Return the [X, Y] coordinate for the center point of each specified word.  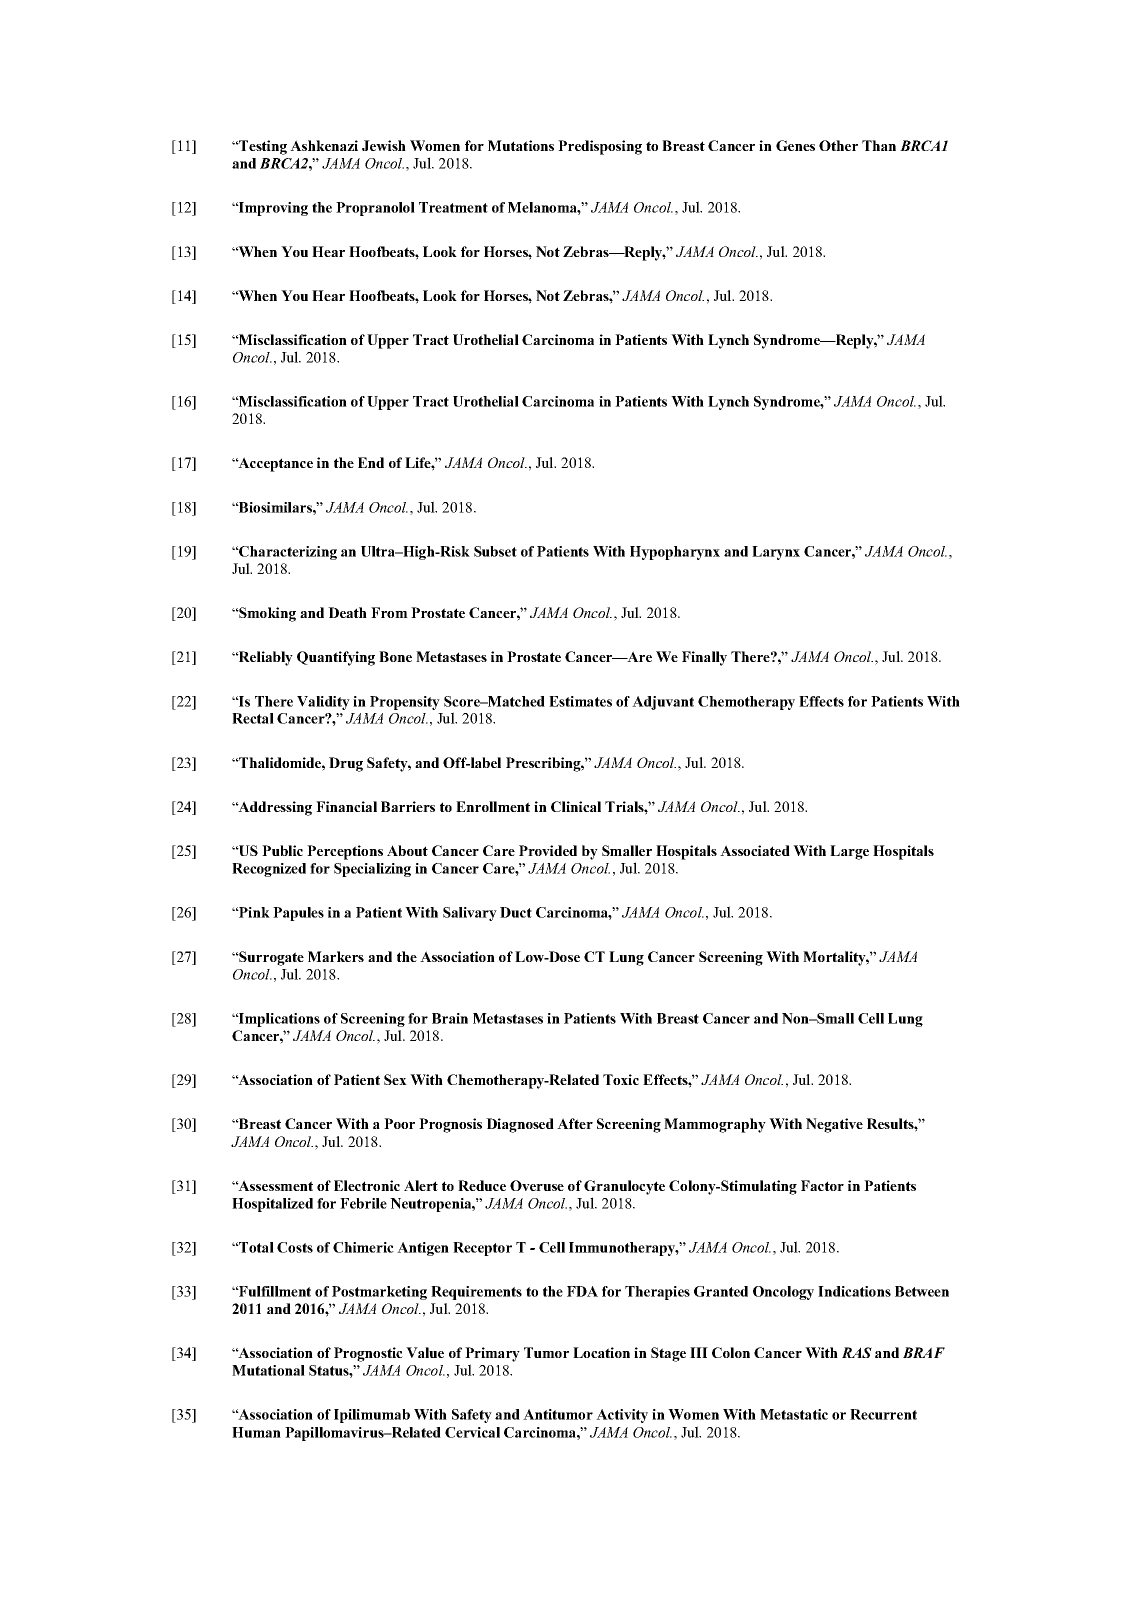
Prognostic [368, 1354]
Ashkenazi [324, 145]
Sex [395, 1079]
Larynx [776, 553]
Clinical [576, 806]
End [371, 462]
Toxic [621, 1079]
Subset [495, 551]
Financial [346, 806]
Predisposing [600, 147]
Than [879, 145]
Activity [622, 1416]
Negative [834, 1125]
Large [849, 852]
